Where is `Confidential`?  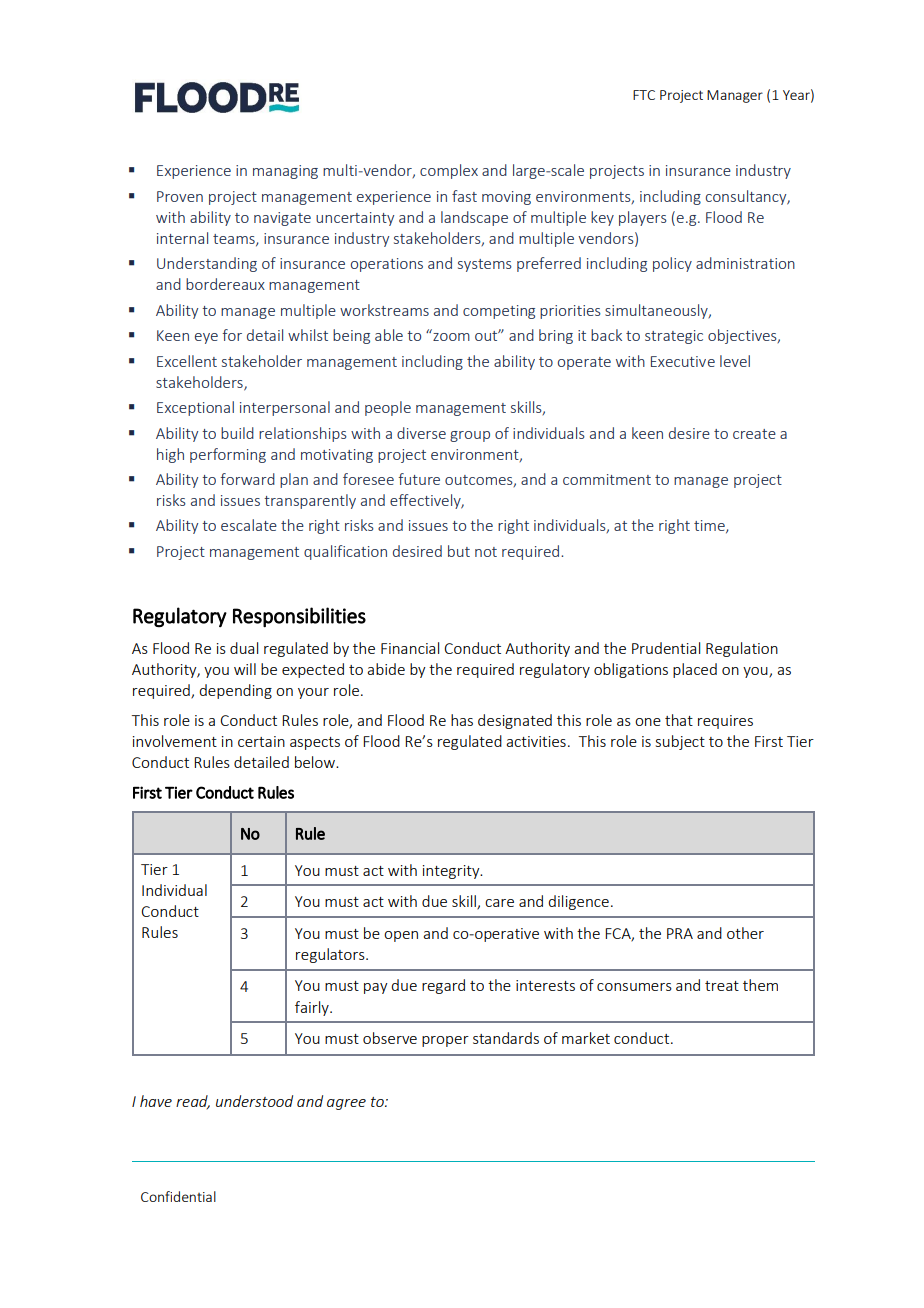
Confidential is located at coordinates (178, 1196).
